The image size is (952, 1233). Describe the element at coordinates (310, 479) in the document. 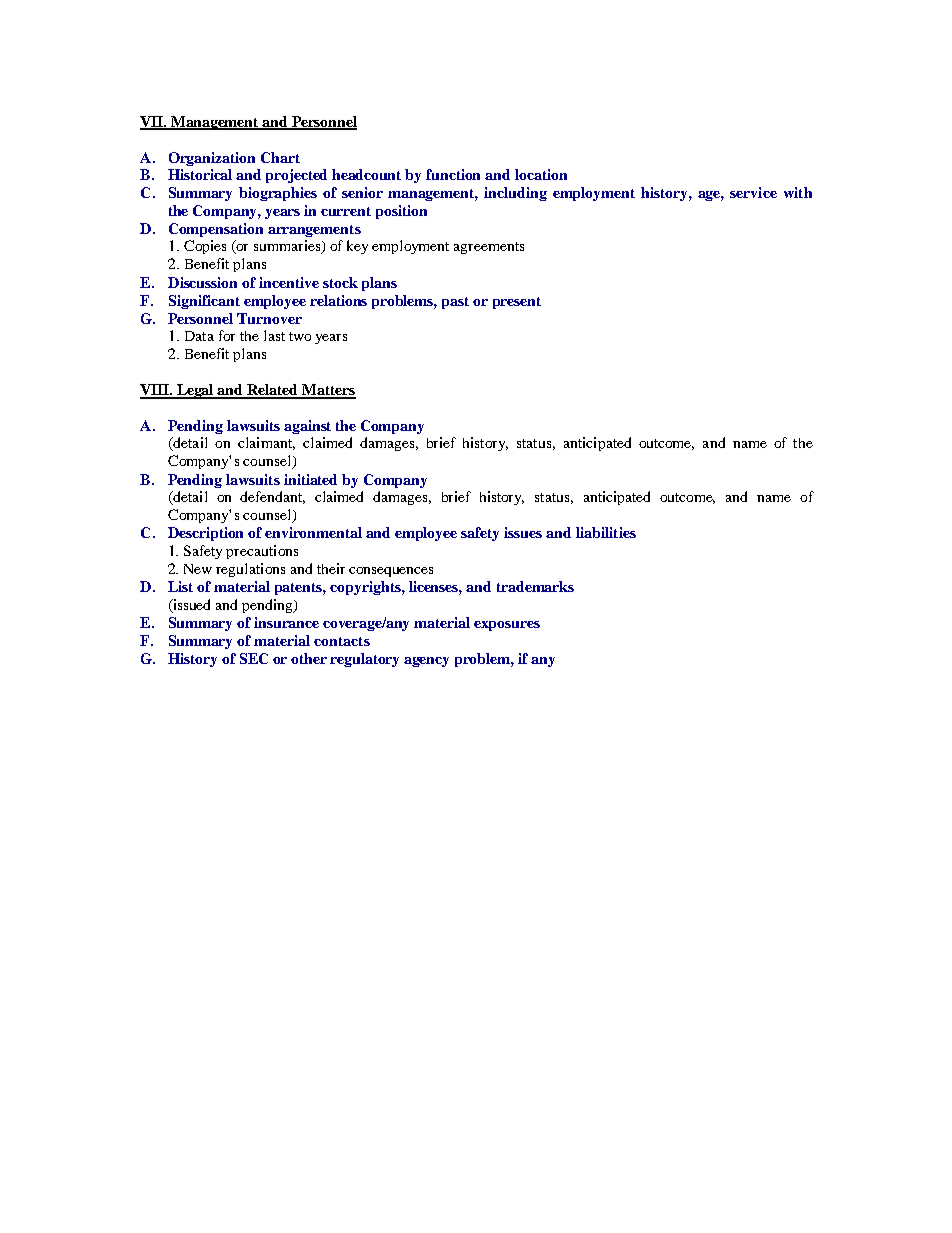

I see `initiated` at that location.
